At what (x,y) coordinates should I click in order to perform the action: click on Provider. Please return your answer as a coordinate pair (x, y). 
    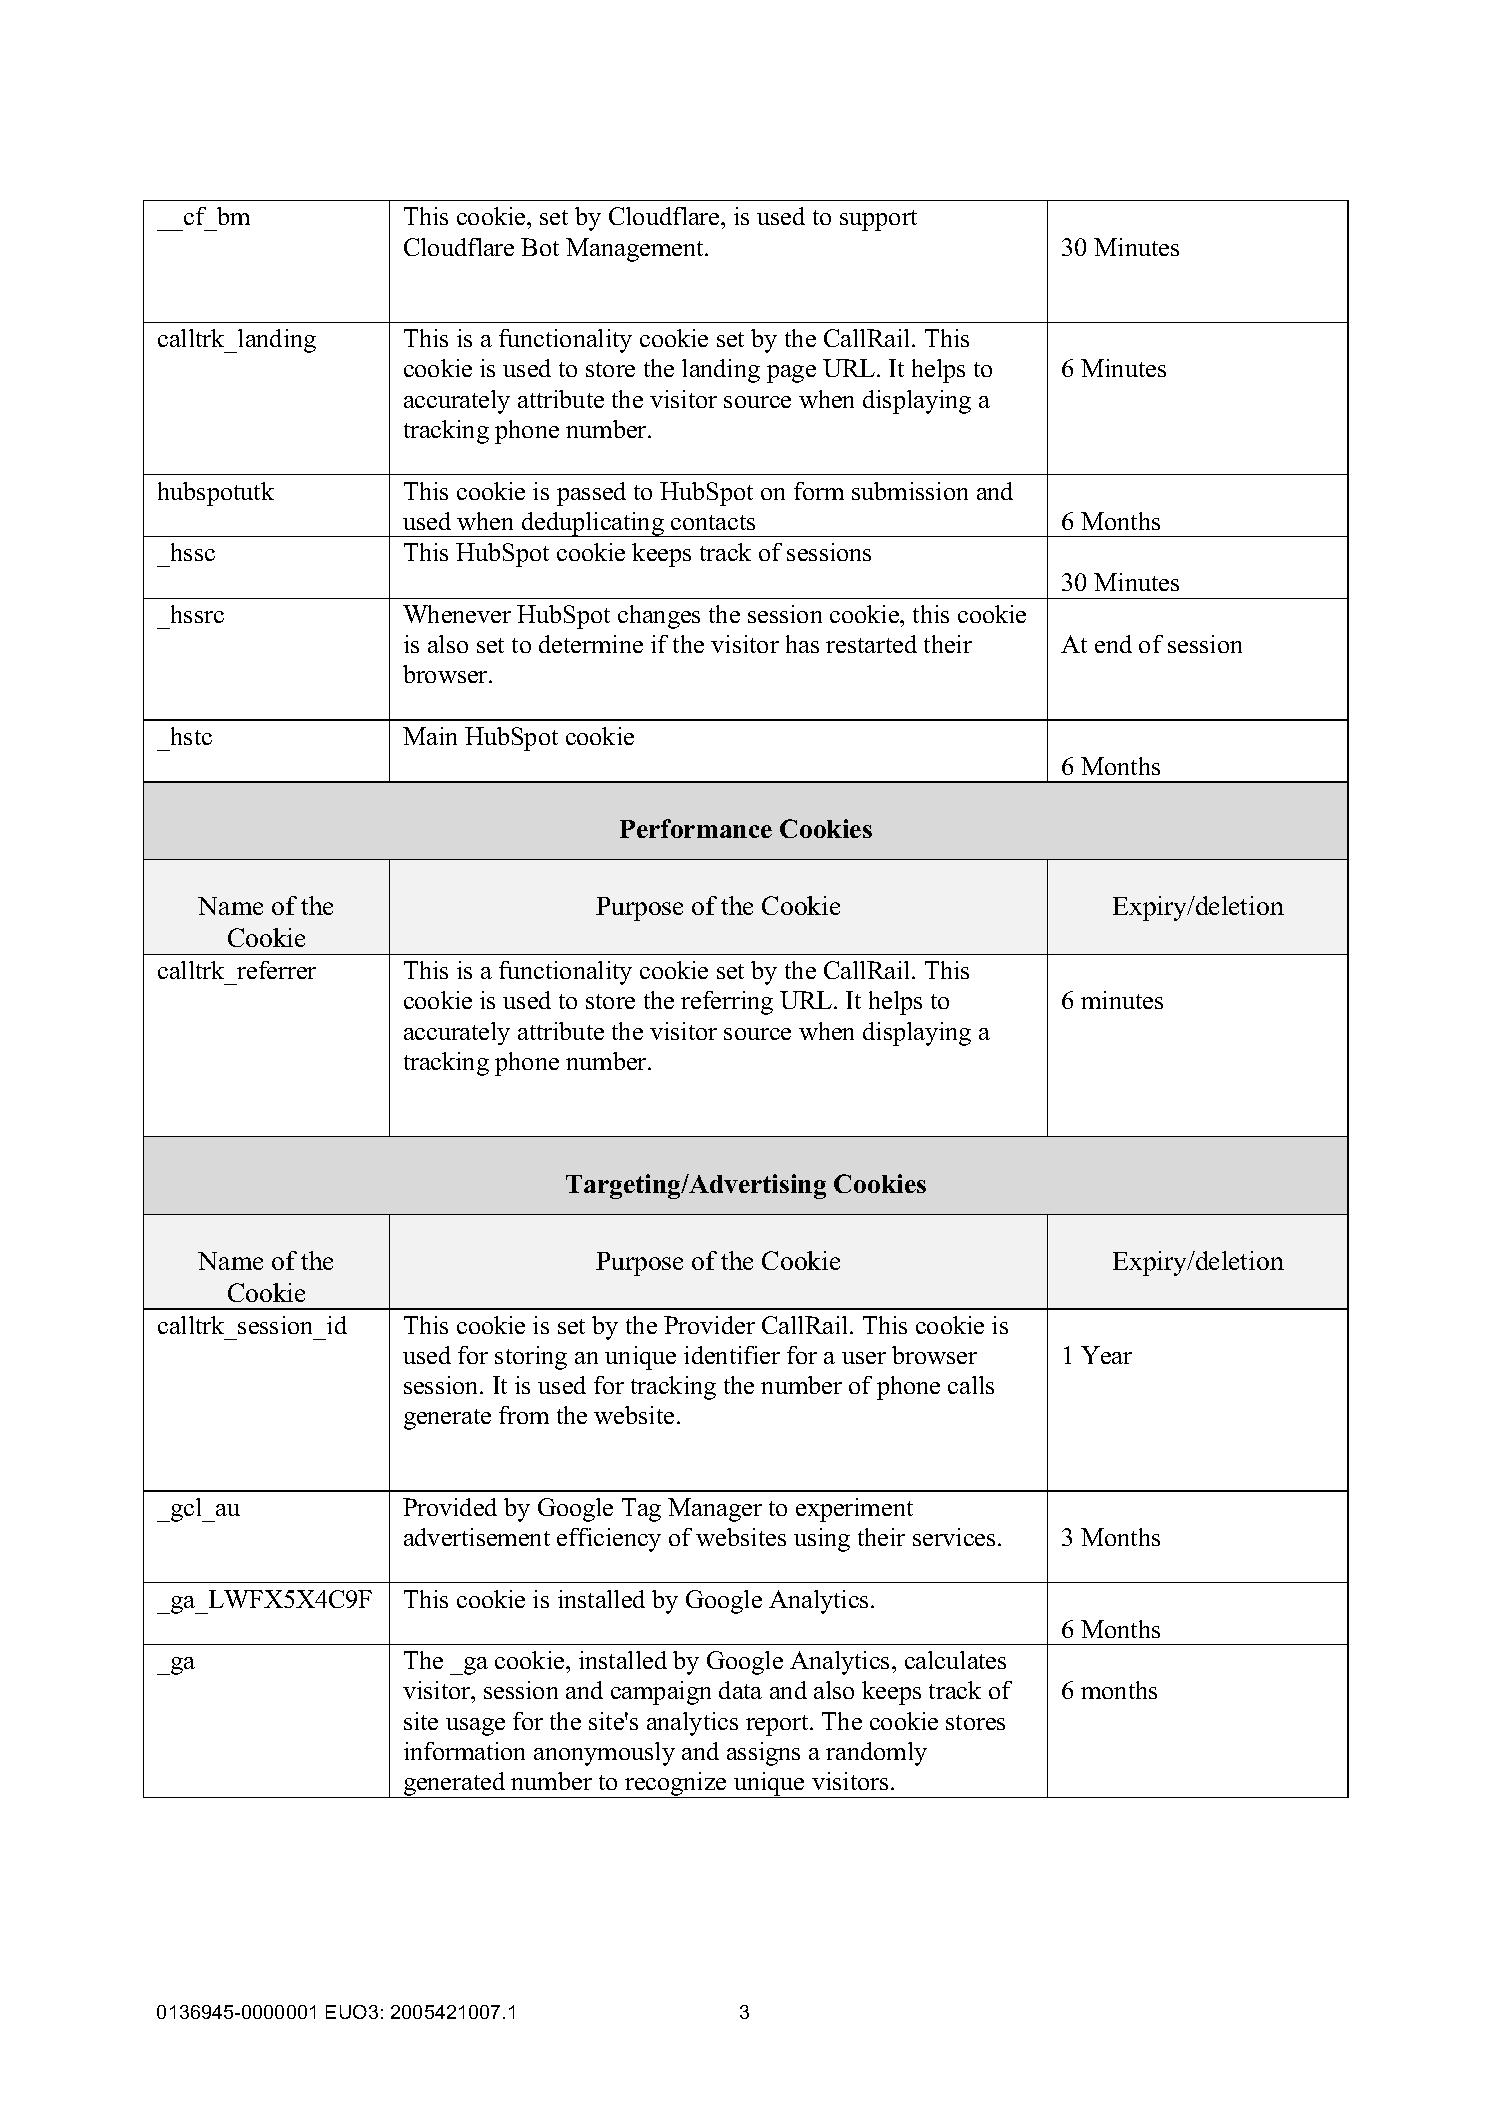
    Looking at the image, I should click on (709, 1325).
